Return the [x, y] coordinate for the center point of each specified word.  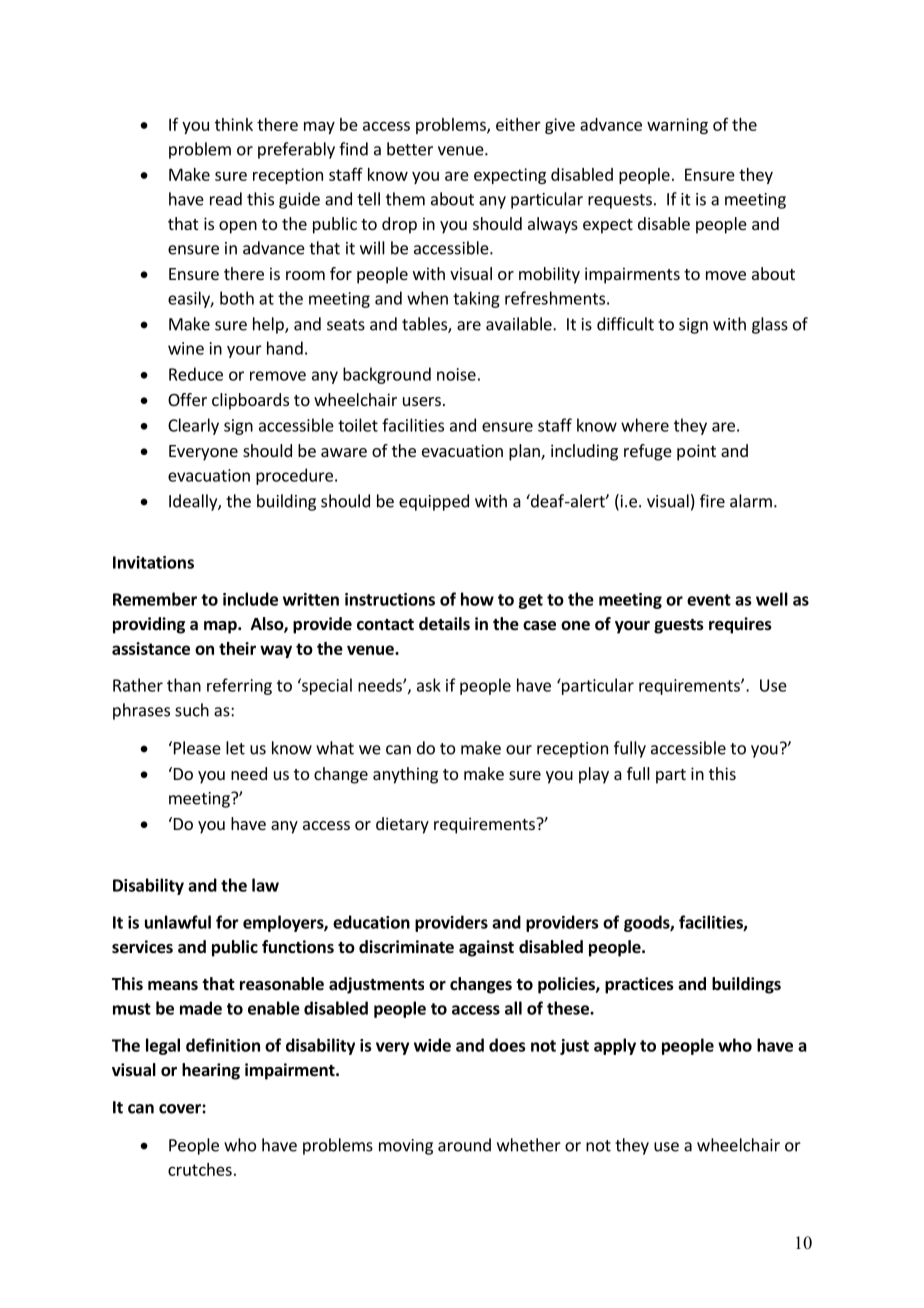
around [464, 1145]
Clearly [193, 426]
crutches [200, 1169]
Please [196, 748]
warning [677, 126]
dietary [402, 825]
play [594, 775]
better [410, 149]
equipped [434, 502]
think [234, 124]
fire [712, 501]
